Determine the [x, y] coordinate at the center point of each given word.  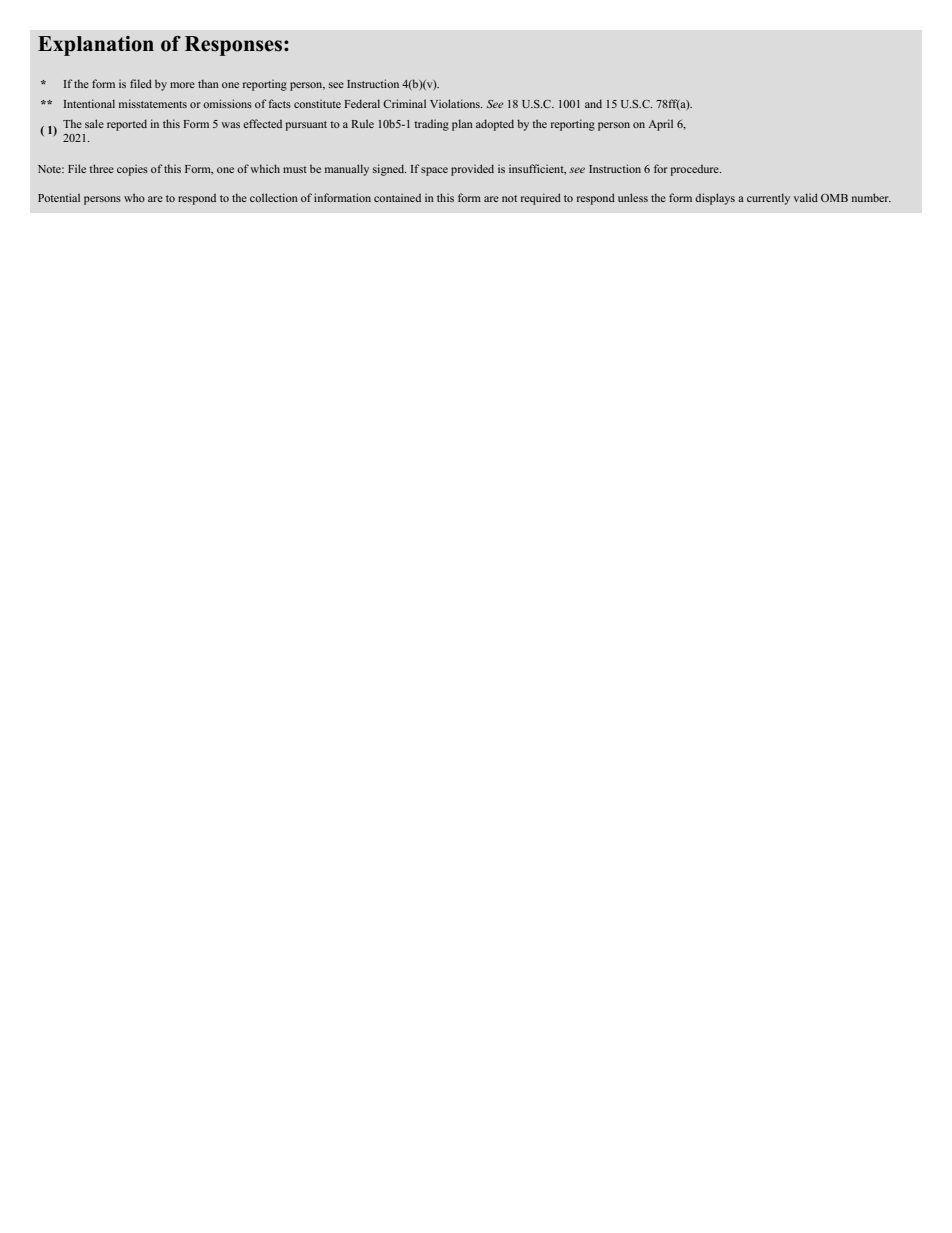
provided [472, 170]
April [660, 125]
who [134, 197]
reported [127, 125]
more [182, 85]
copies [132, 170]
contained [397, 197]
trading [431, 125]
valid [806, 197]
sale [94, 123]
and [593, 103]
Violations [456, 103]
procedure [695, 170]
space [434, 171]
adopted [495, 125]
